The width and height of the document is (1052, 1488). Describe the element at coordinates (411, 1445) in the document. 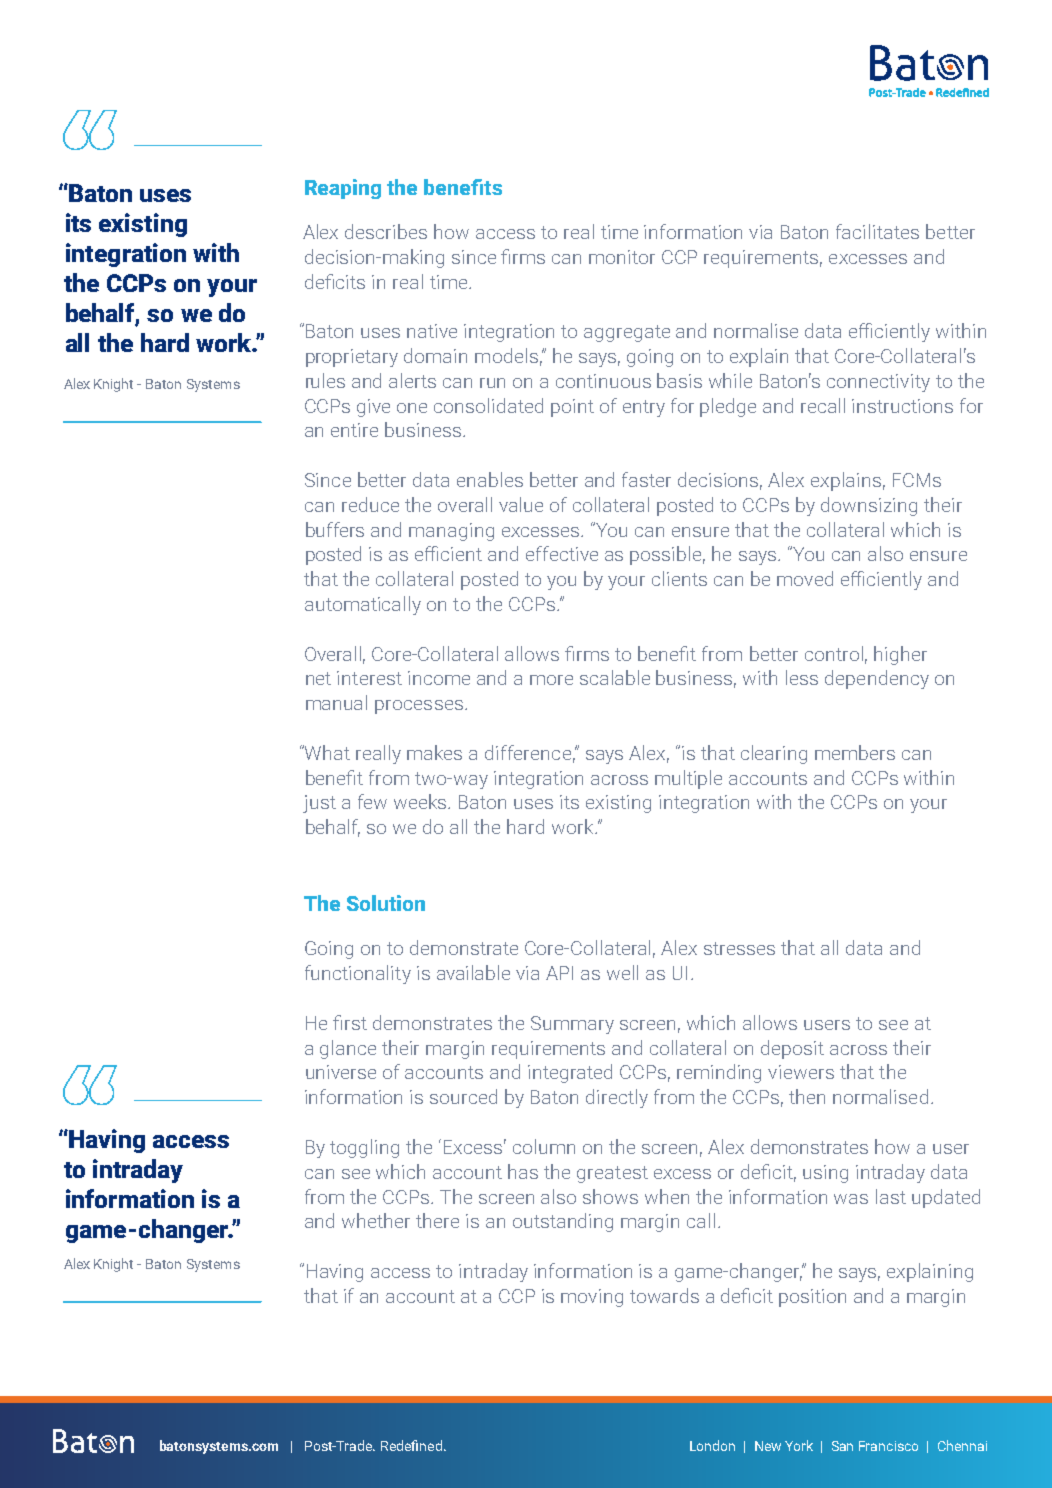

I see `Redefined` at that location.
